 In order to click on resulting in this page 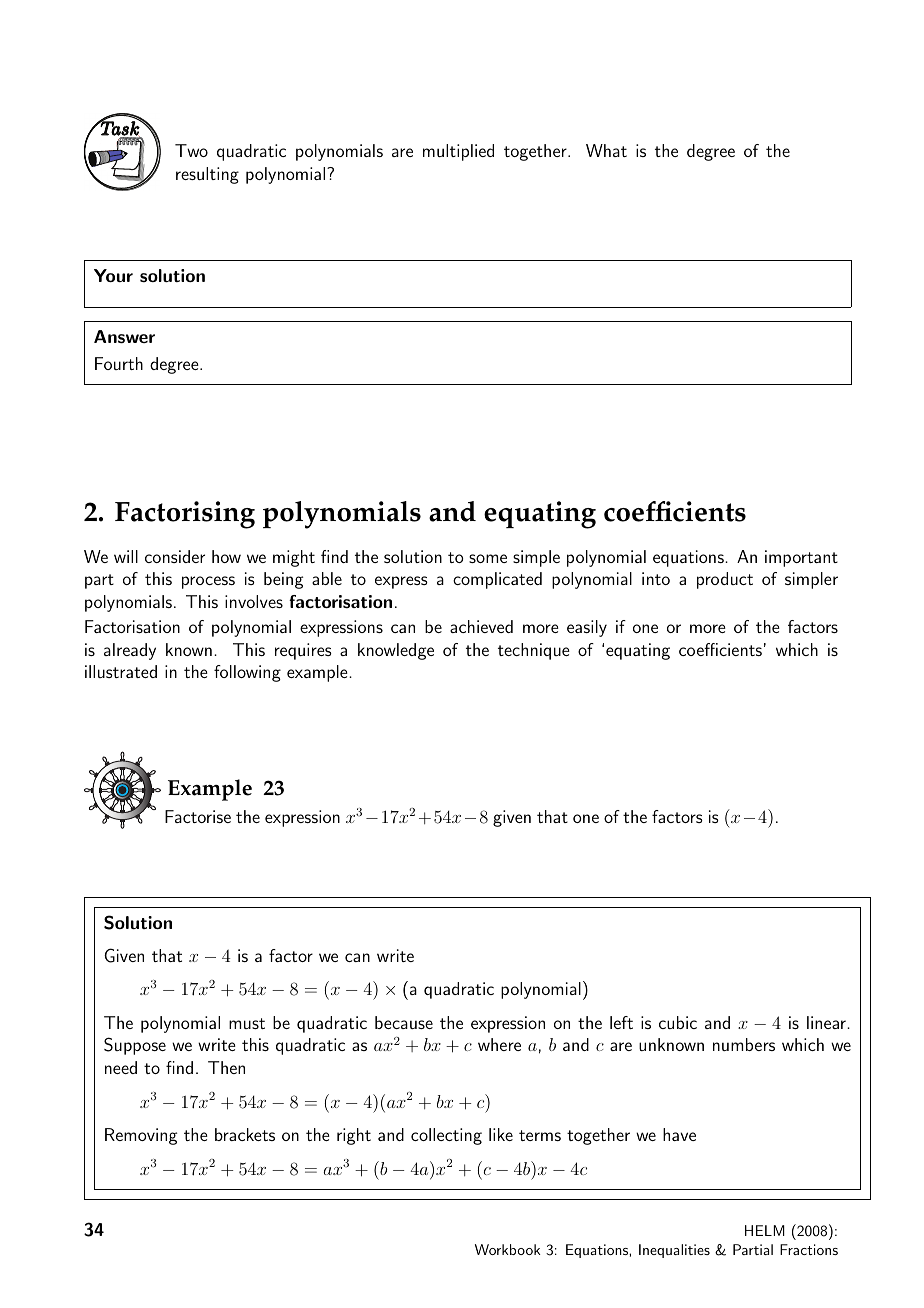, I will do `click(207, 175)`.
